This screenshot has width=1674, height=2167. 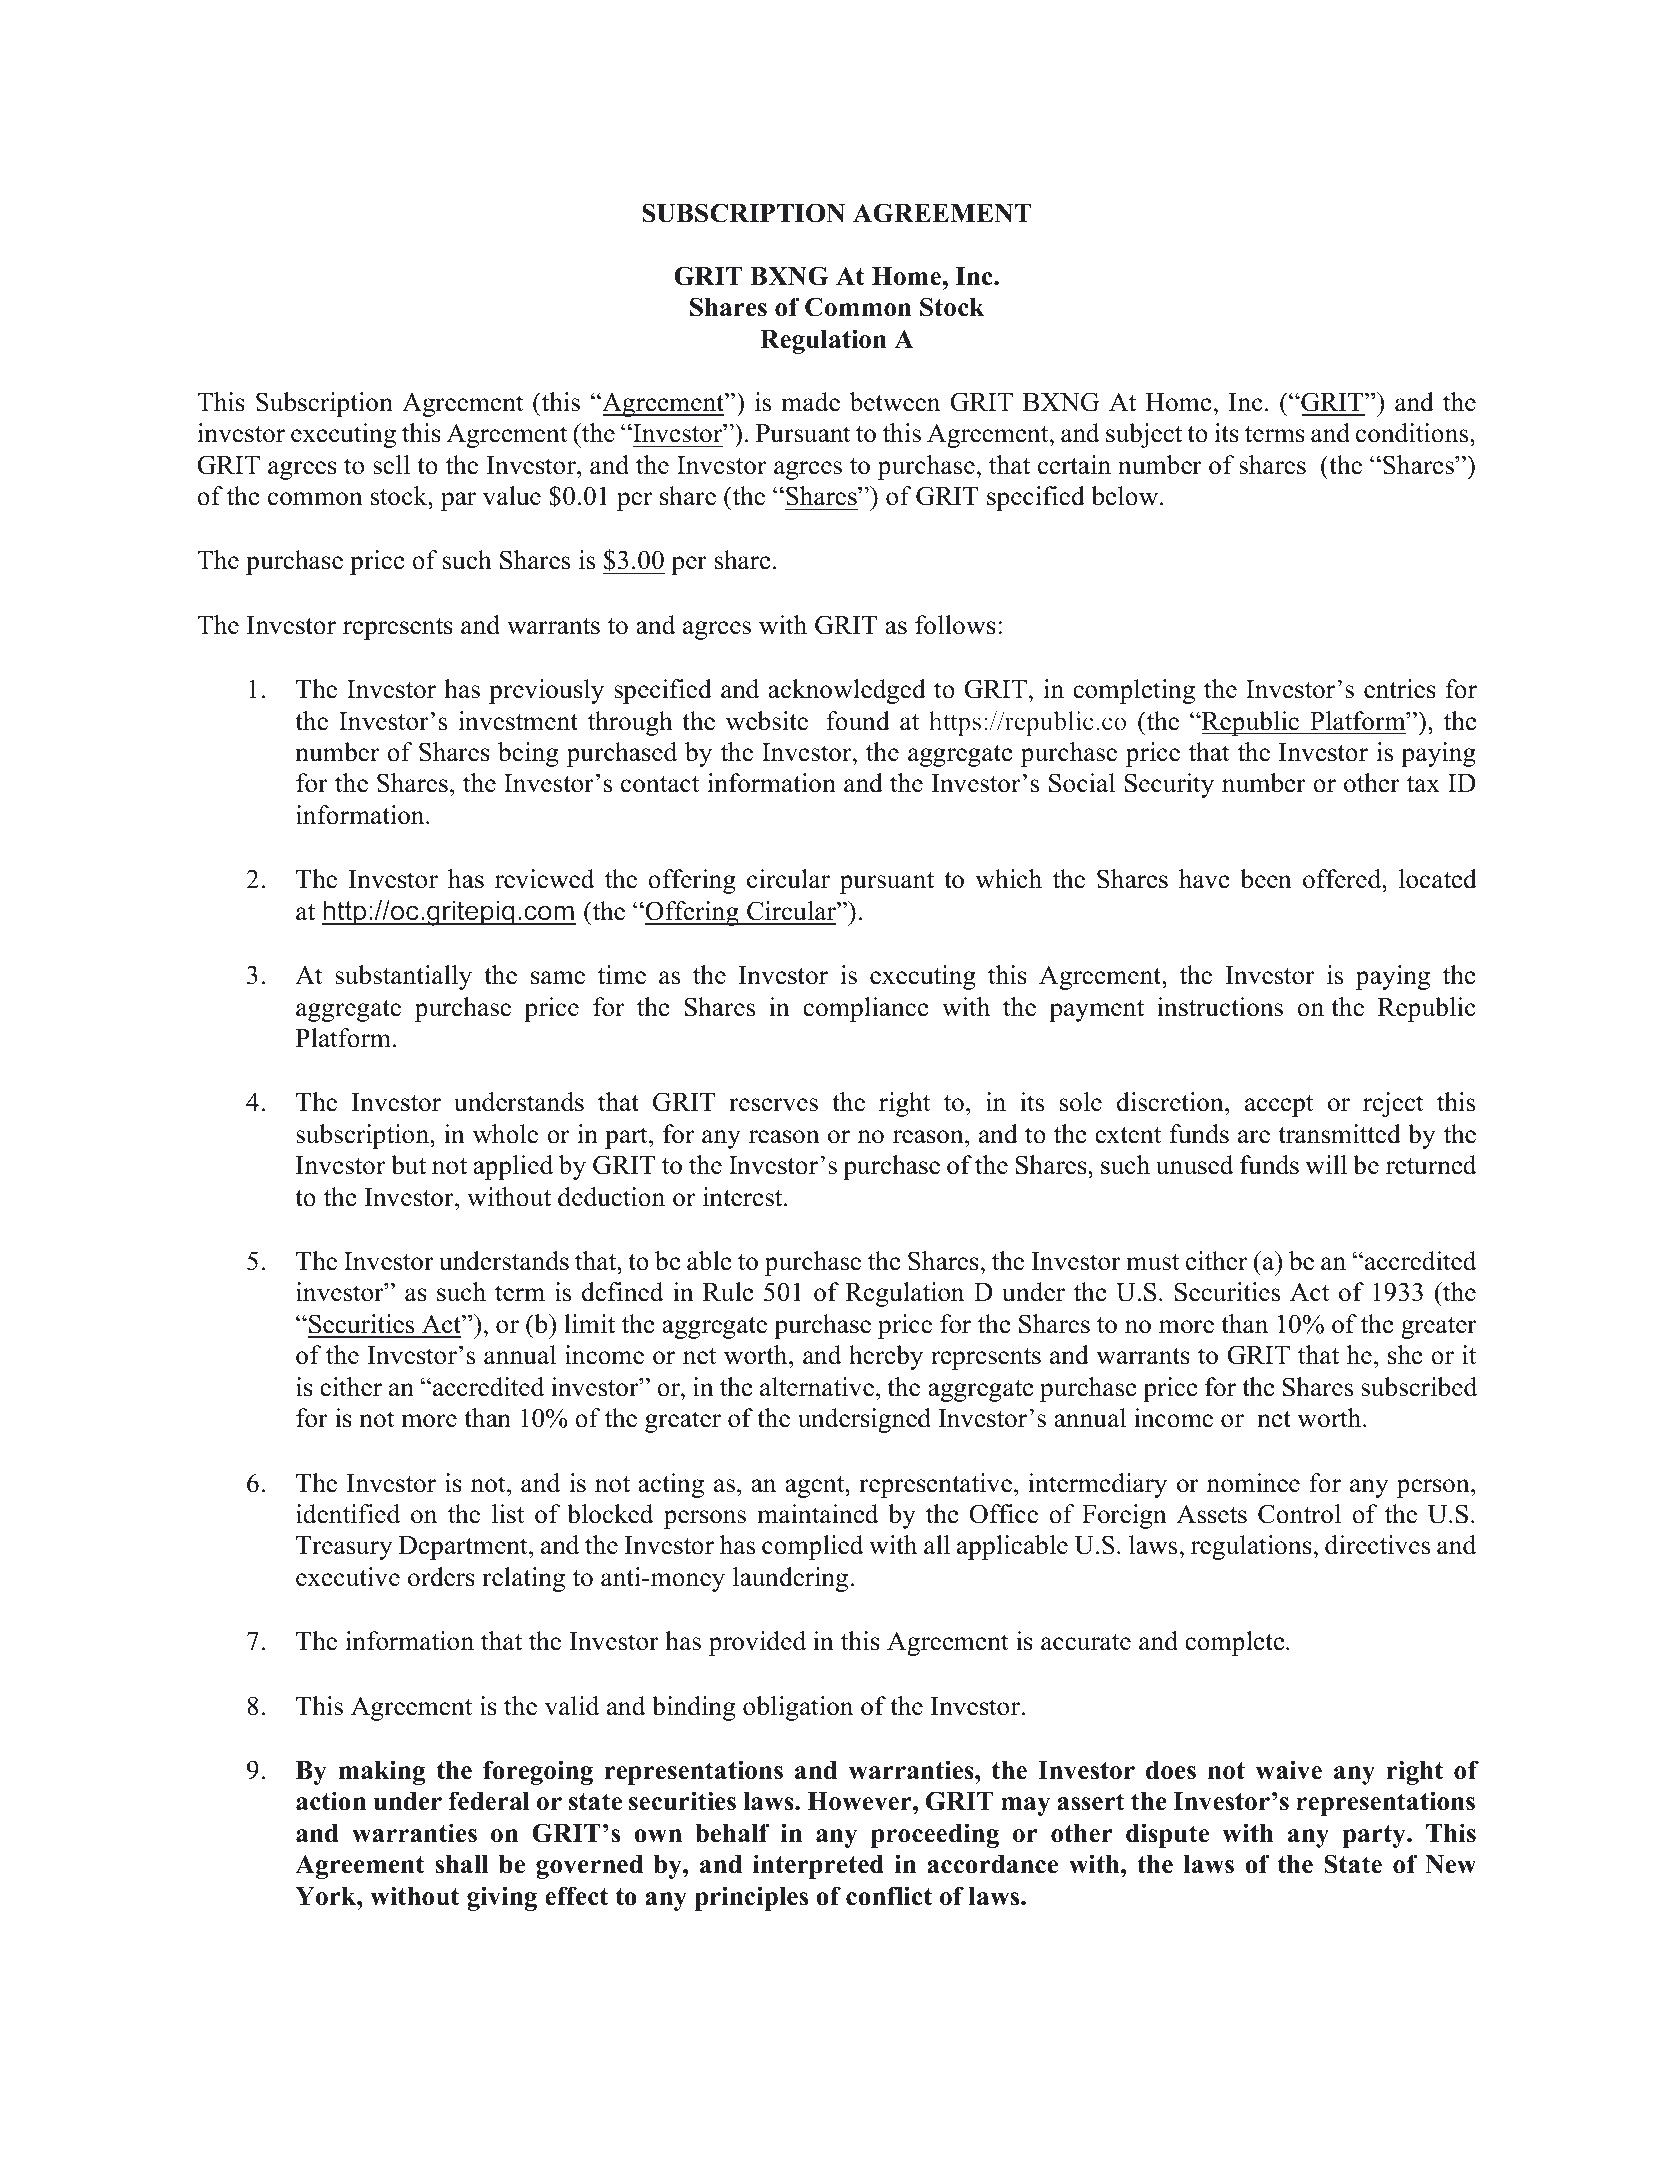 What do you see at coordinates (462, 1864) in the screenshot?
I see `shall` at bounding box center [462, 1864].
